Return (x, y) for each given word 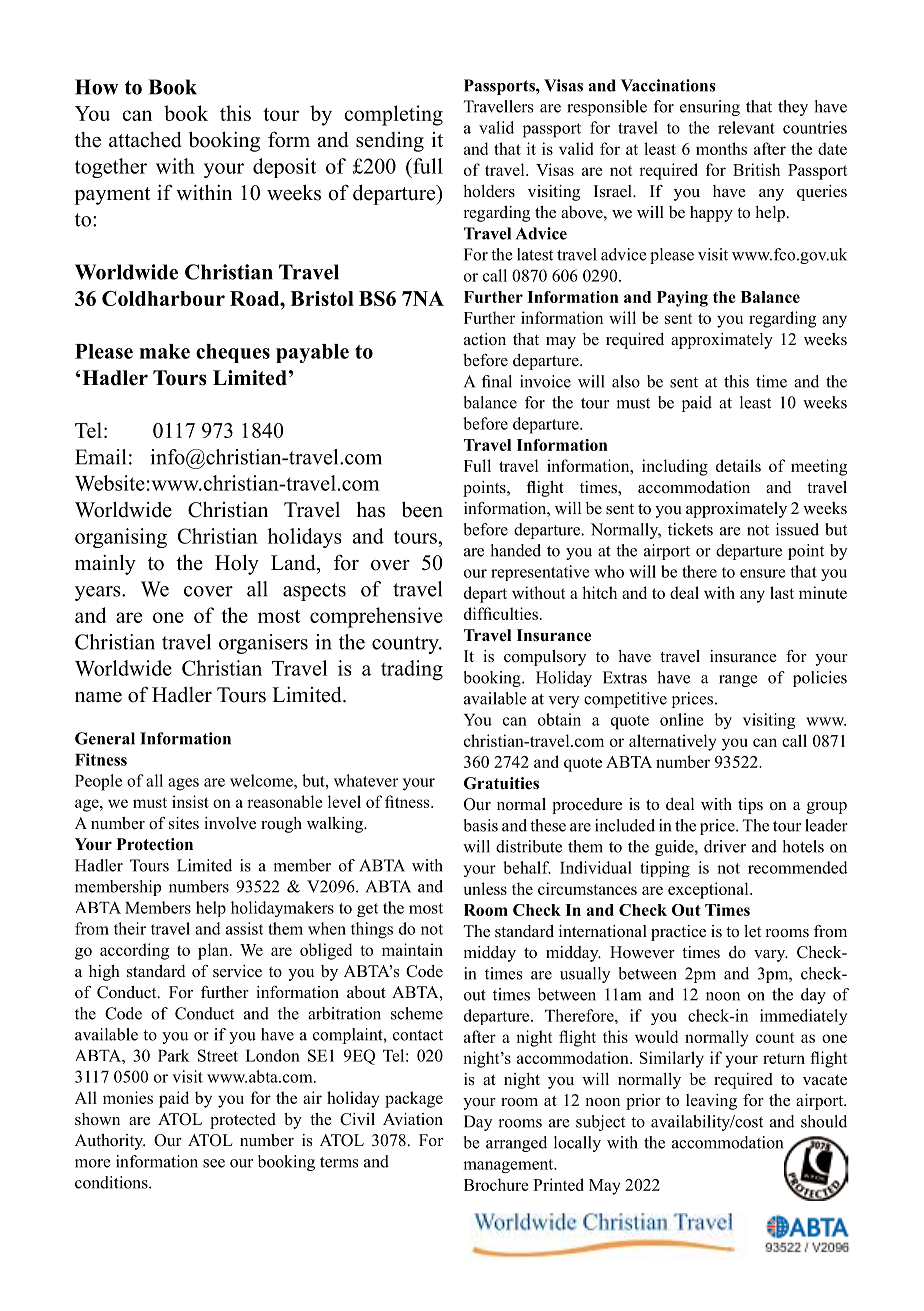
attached (145, 140)
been (422, 509)
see (214, 1163)
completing (393, 115)
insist (190, 801)
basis (481, 825)
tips (750, 806)
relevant (746, 127)
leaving (711, 1102)
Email (100, 457)
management (509, 1166)
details (738, 465)
